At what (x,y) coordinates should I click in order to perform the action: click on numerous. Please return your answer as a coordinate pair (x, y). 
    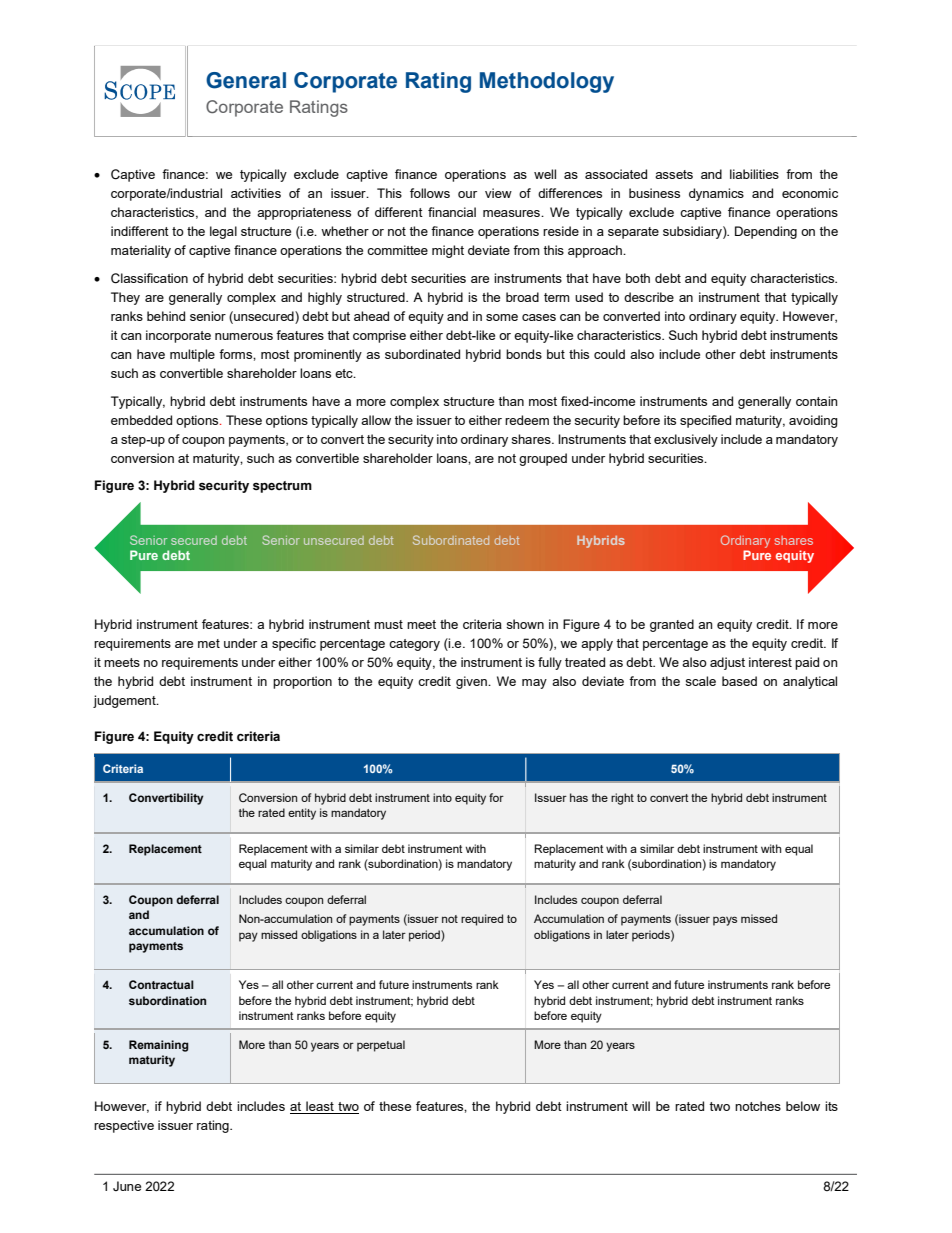
    Looking at the image, I should click on (244, 336).
